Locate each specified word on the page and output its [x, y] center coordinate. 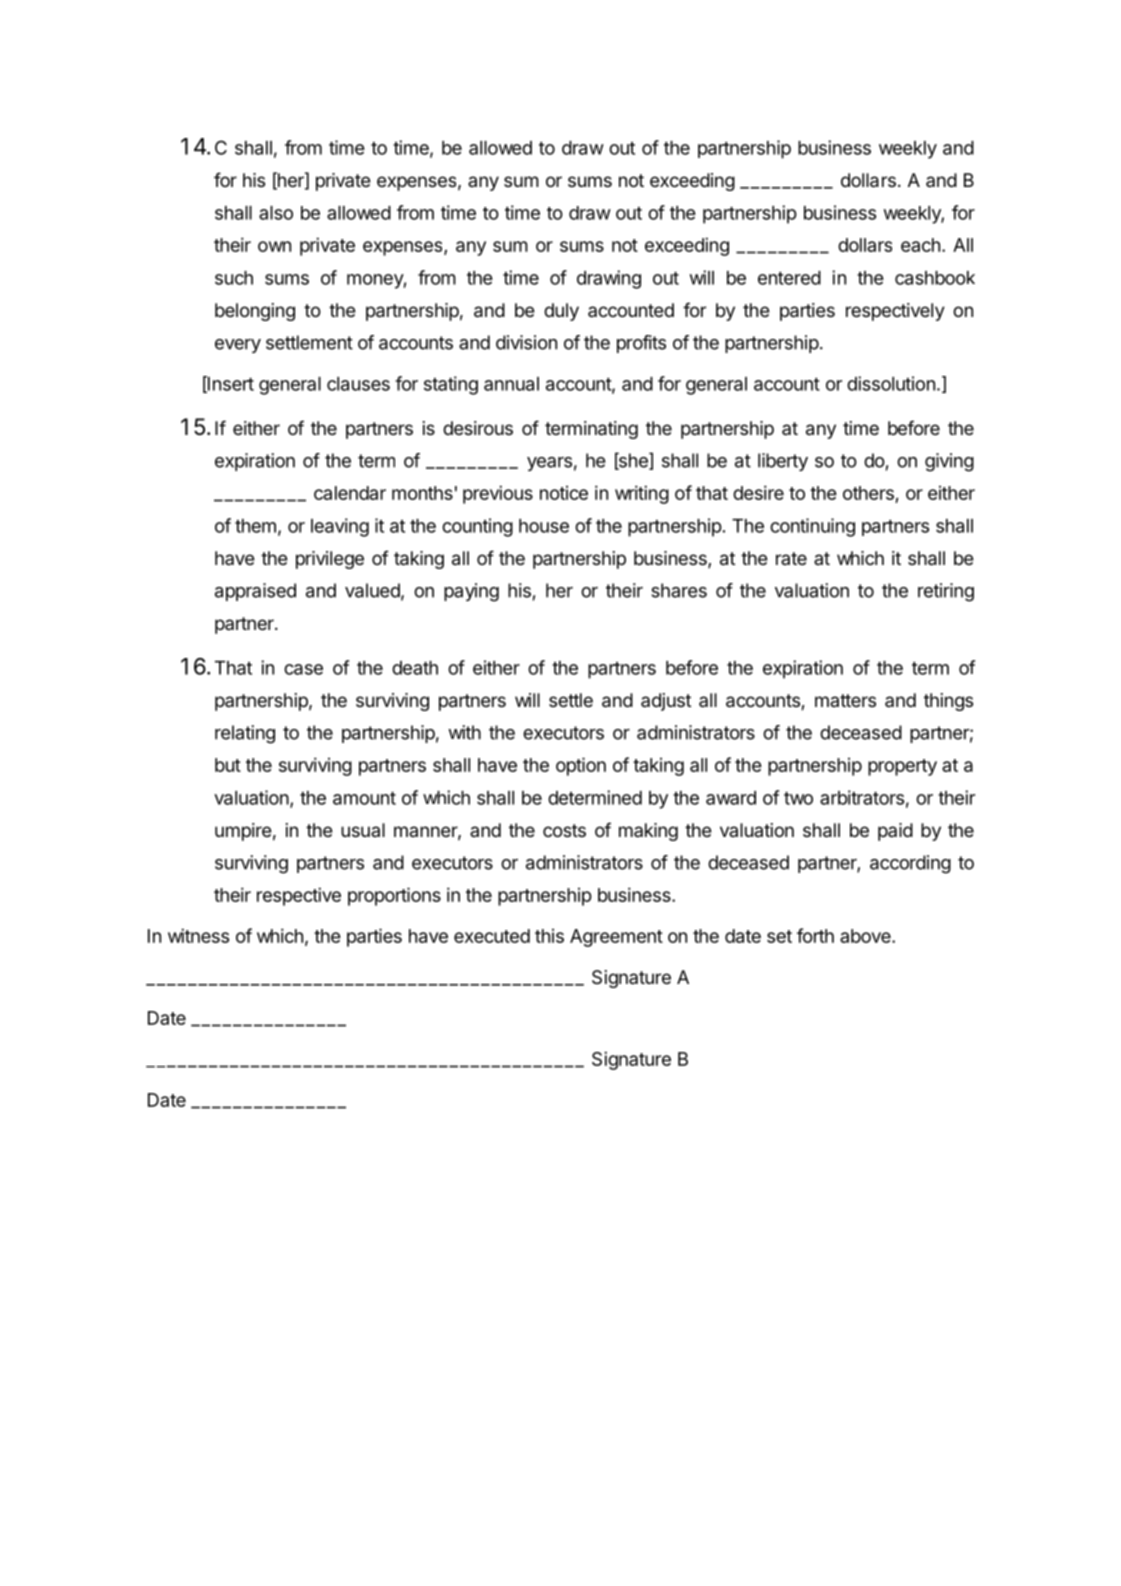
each [920, 245]
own [274, 246]
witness [198, 935]
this [549, 936]
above [866, 936]
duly [561, 312]
